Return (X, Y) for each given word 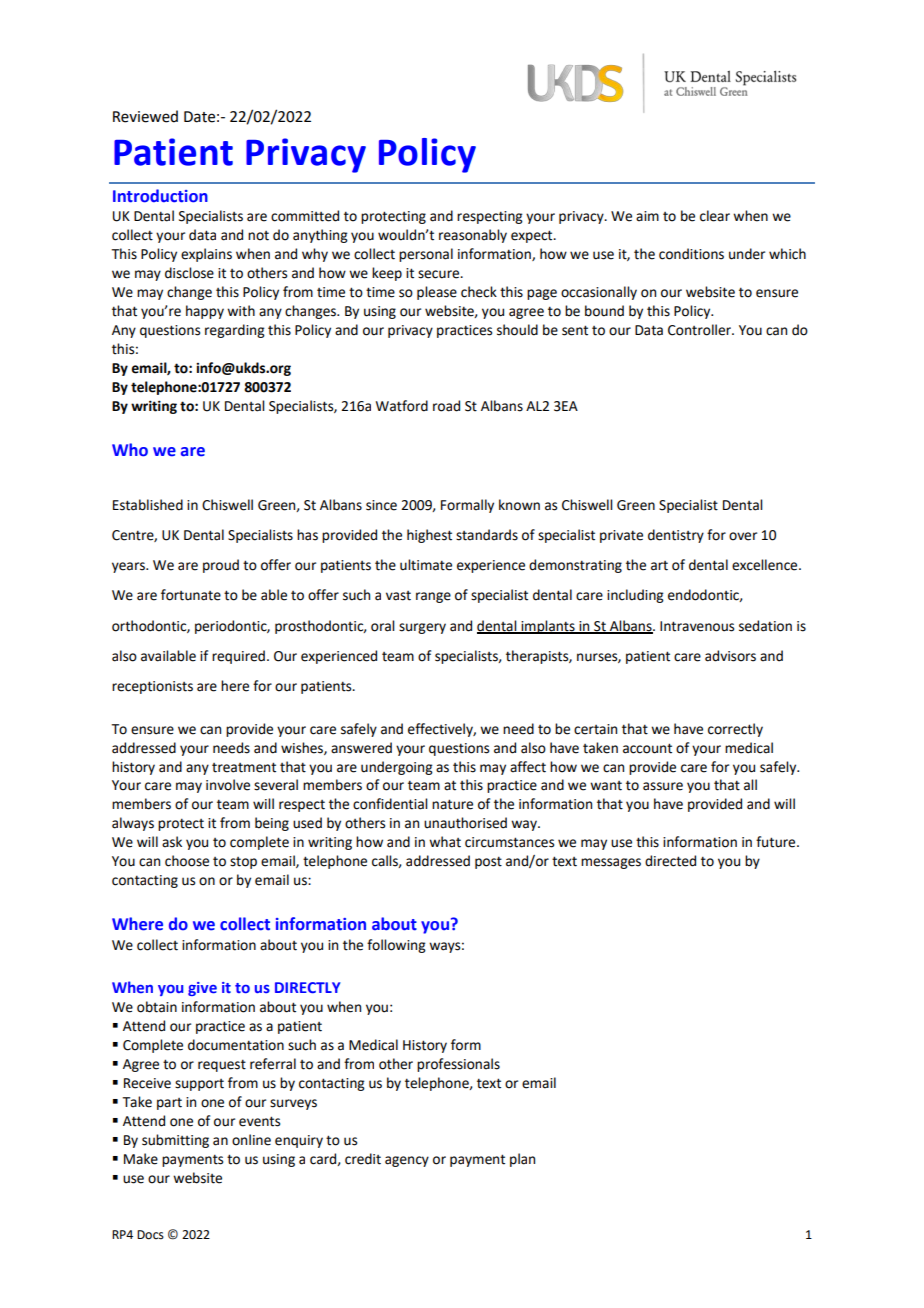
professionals (458, 1065)
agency (407, 1161)
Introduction (160, 196)
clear (715, 216)
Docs (150, 1235)
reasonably (473, 236)
